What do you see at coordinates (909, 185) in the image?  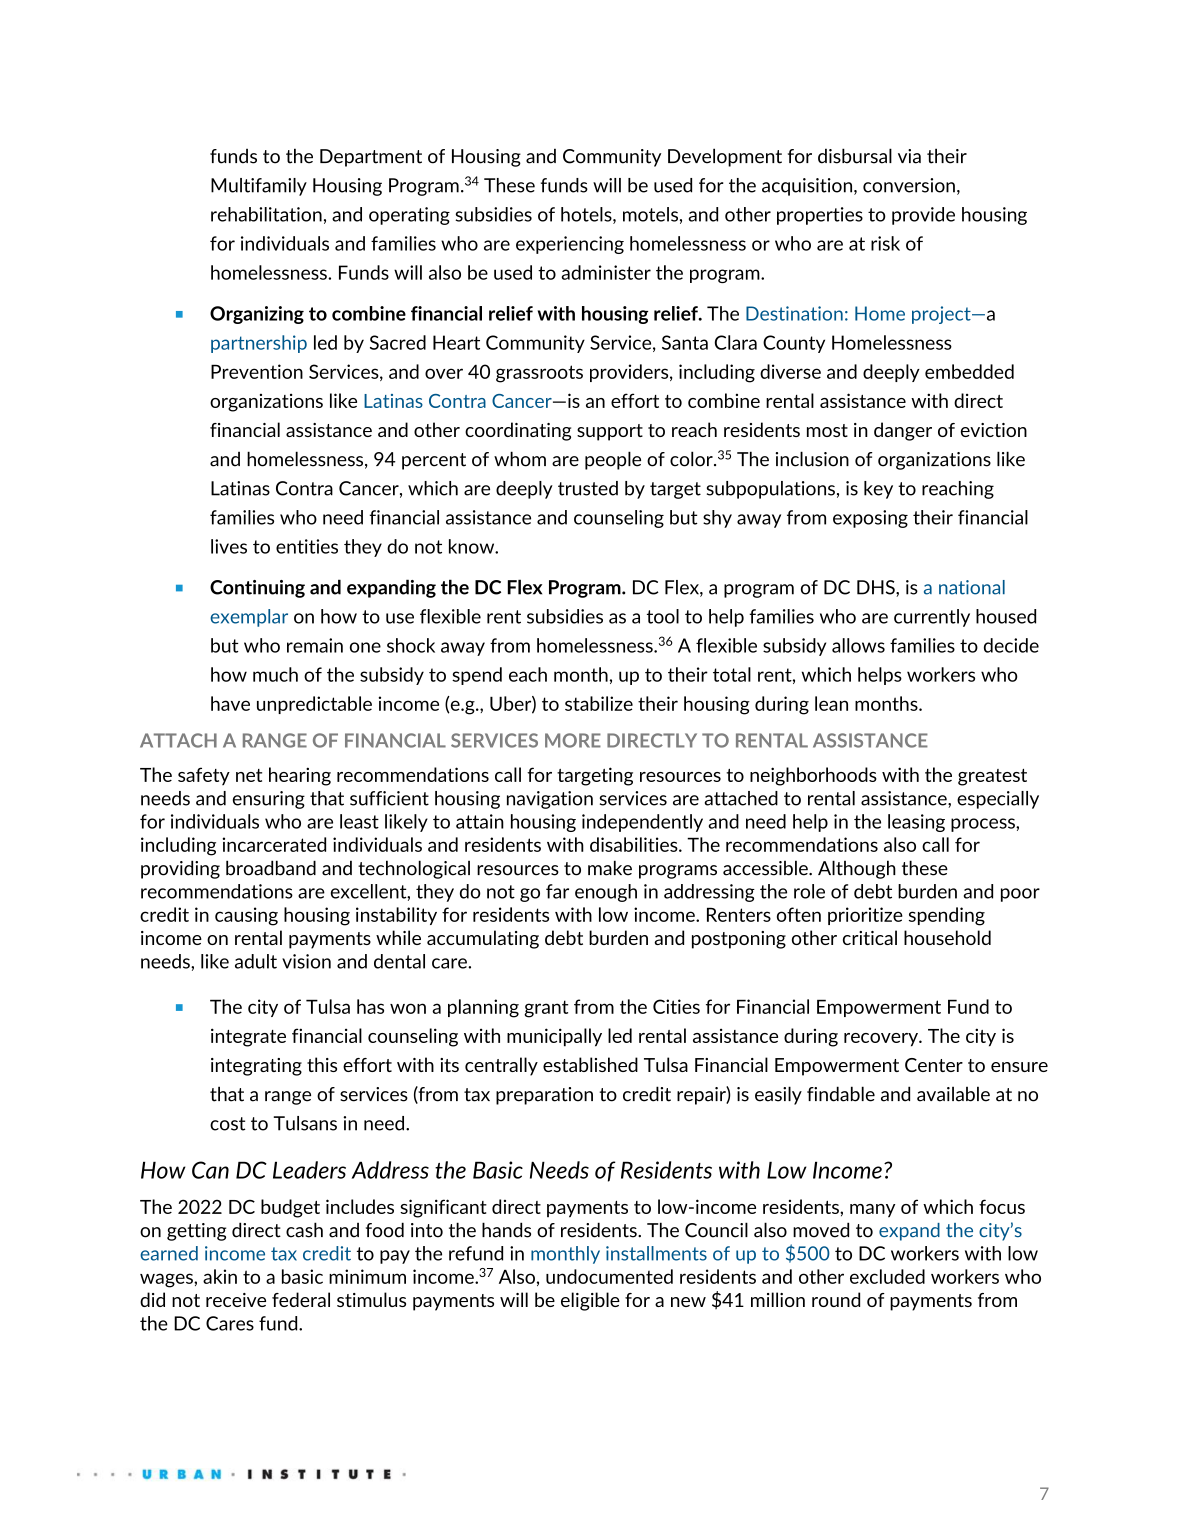 I see `conversion` at bounding box center [909, 185].
